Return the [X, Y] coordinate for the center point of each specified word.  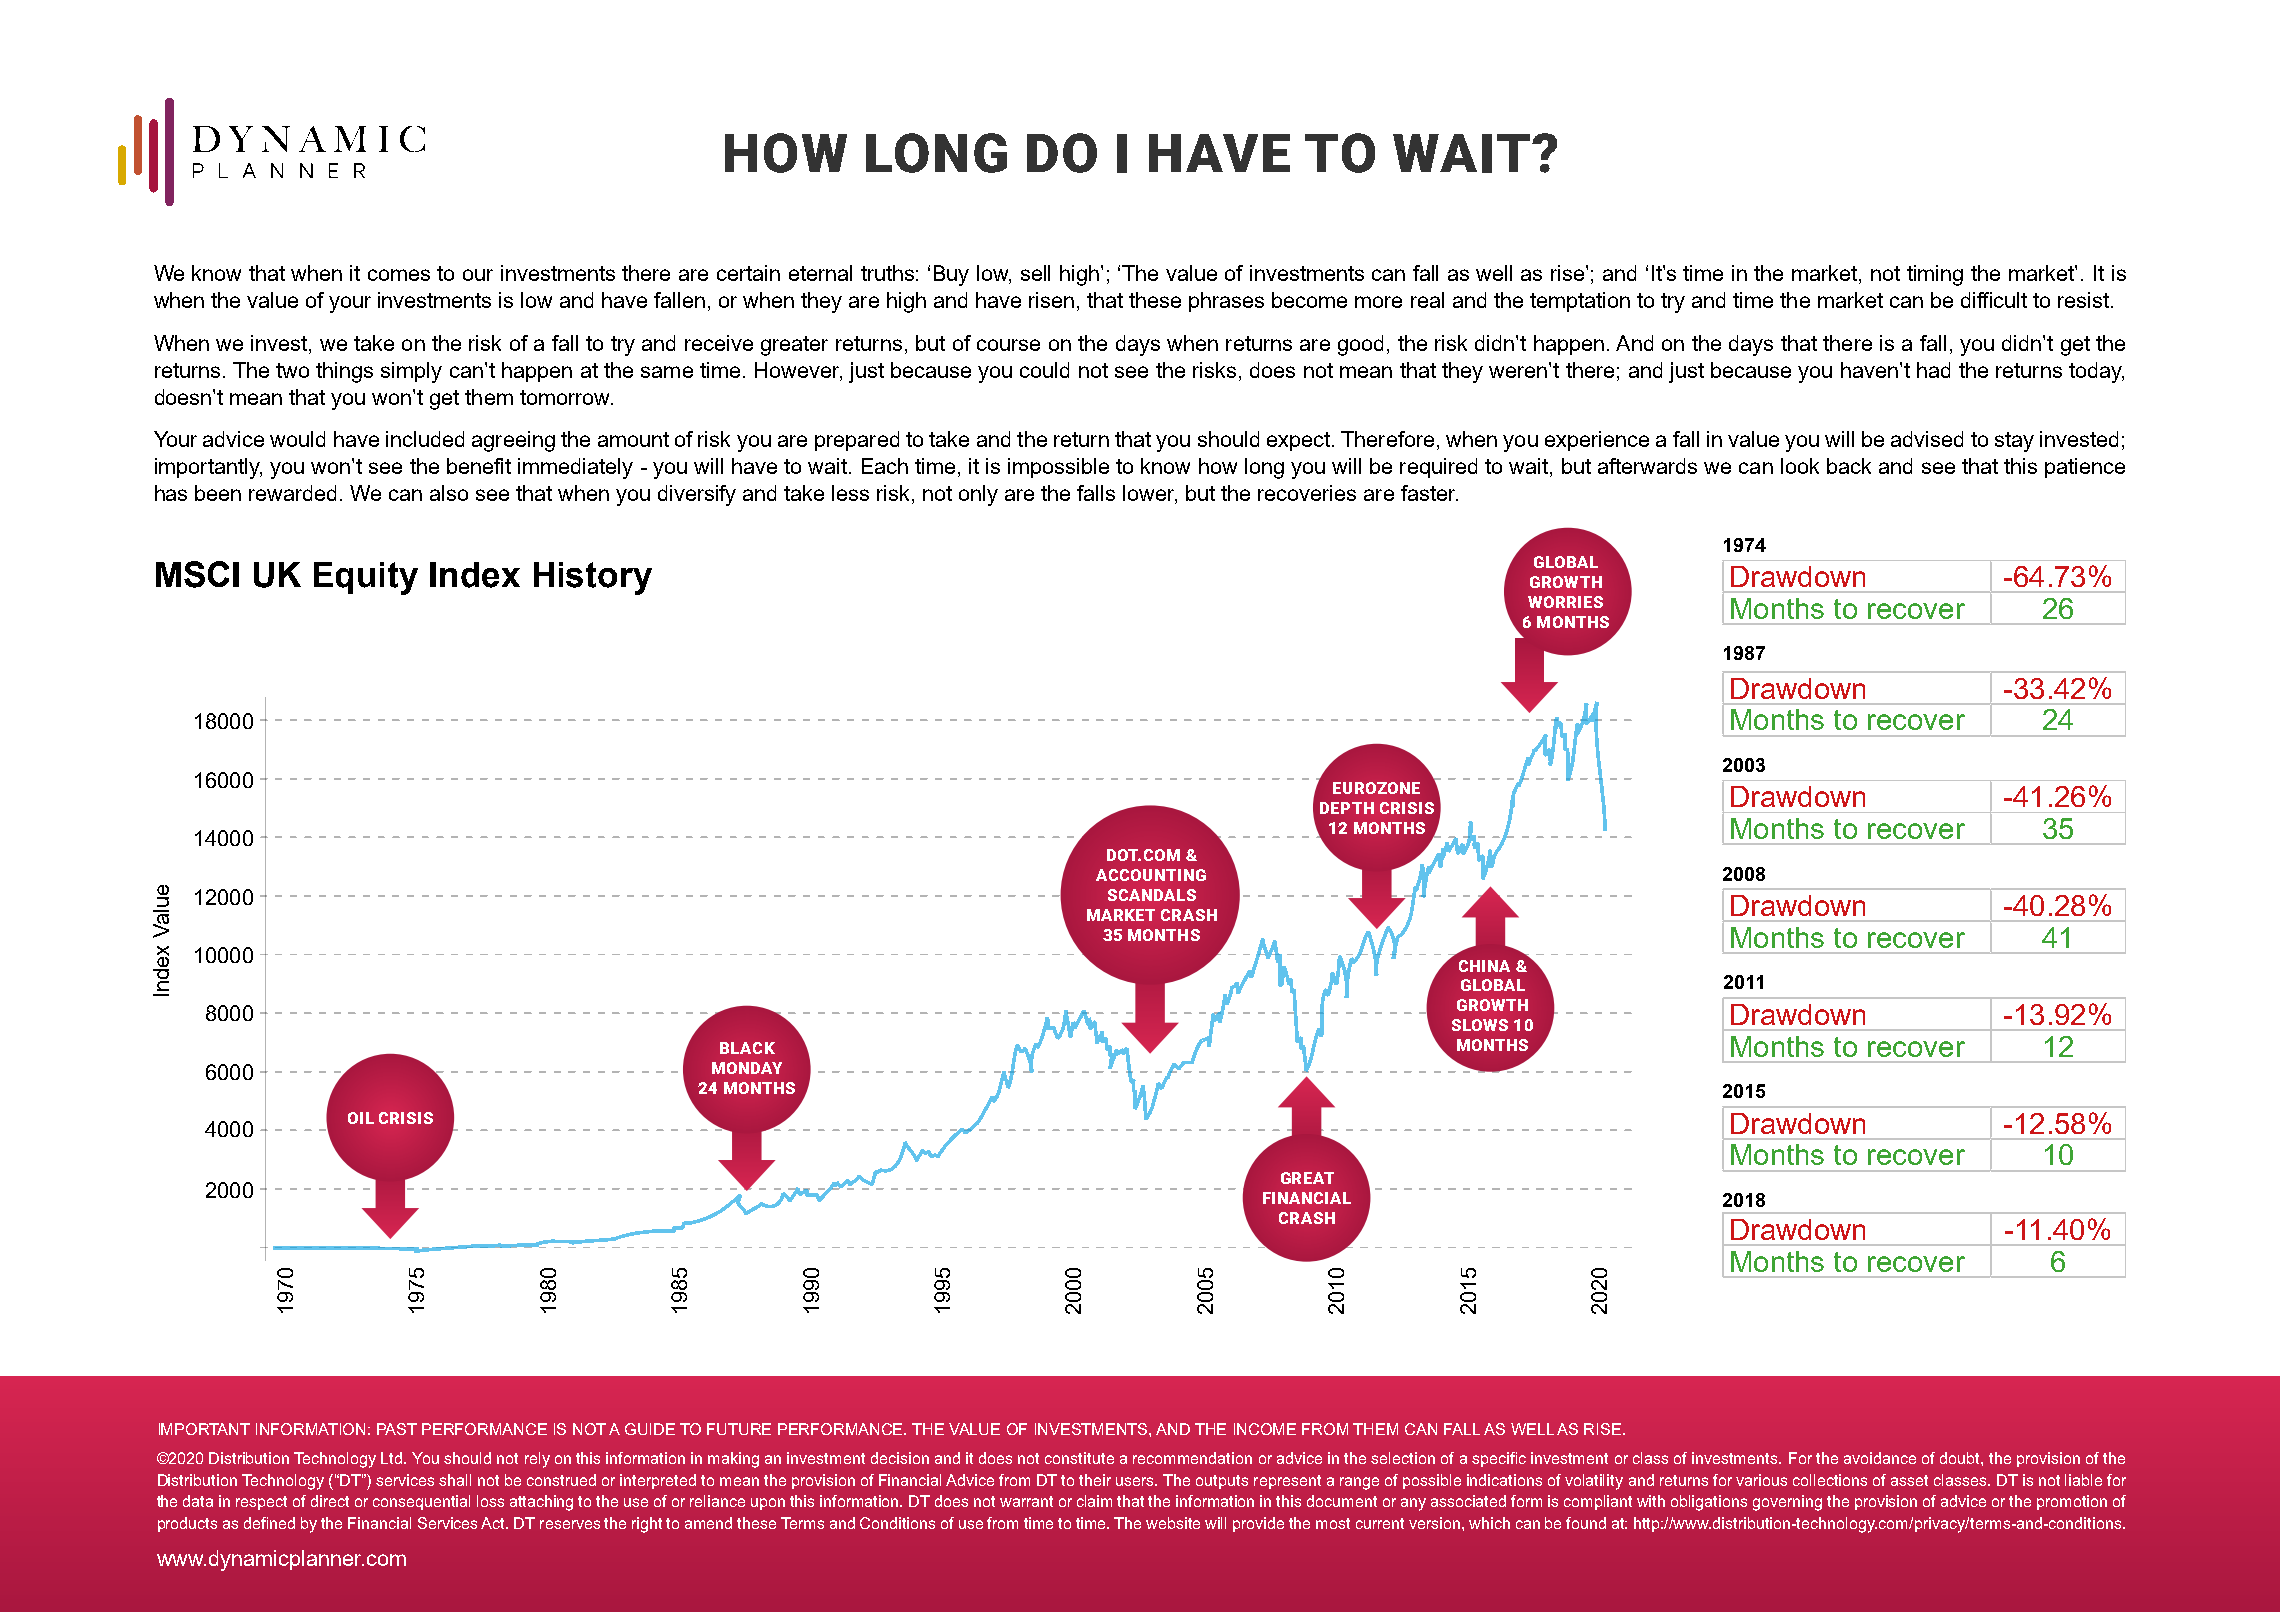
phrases [1226, 302]
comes [399, 275]
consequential [421, 1502]
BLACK [747, 1048]
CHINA [1484, 966]
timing [1935, 275]
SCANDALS [1152, 895]
